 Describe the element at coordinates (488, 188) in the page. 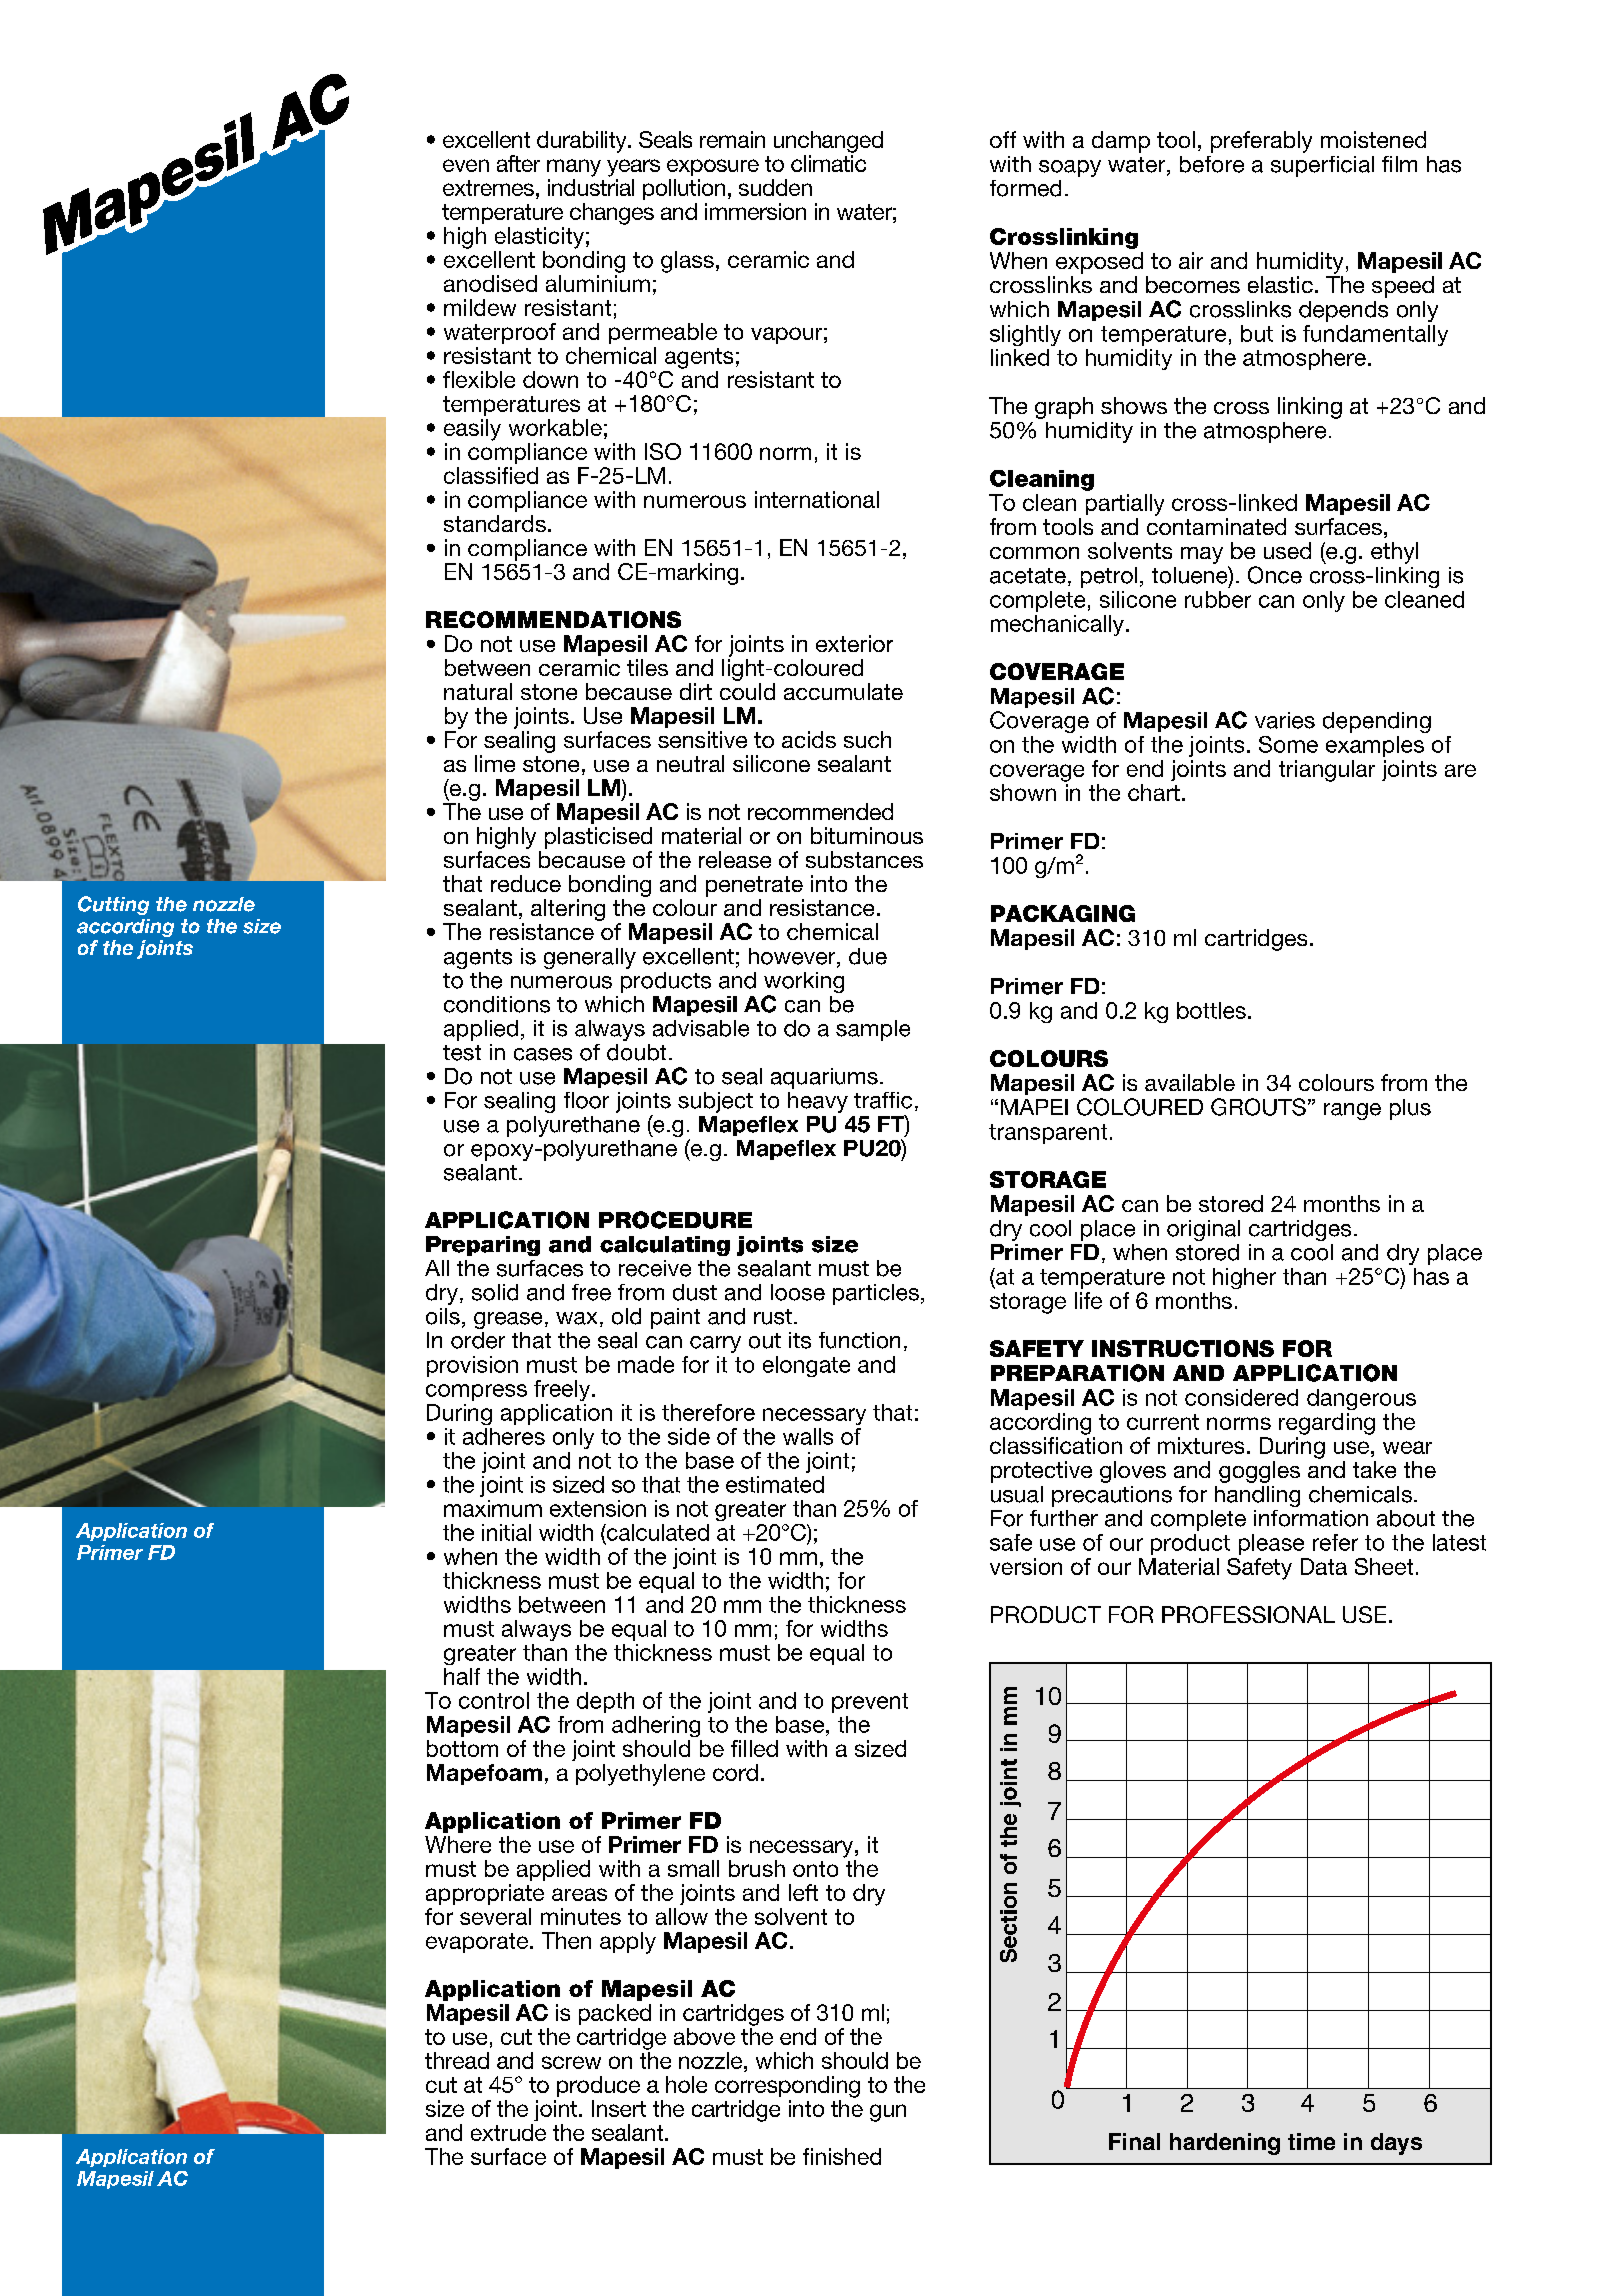

I see `extremes` at that location.
